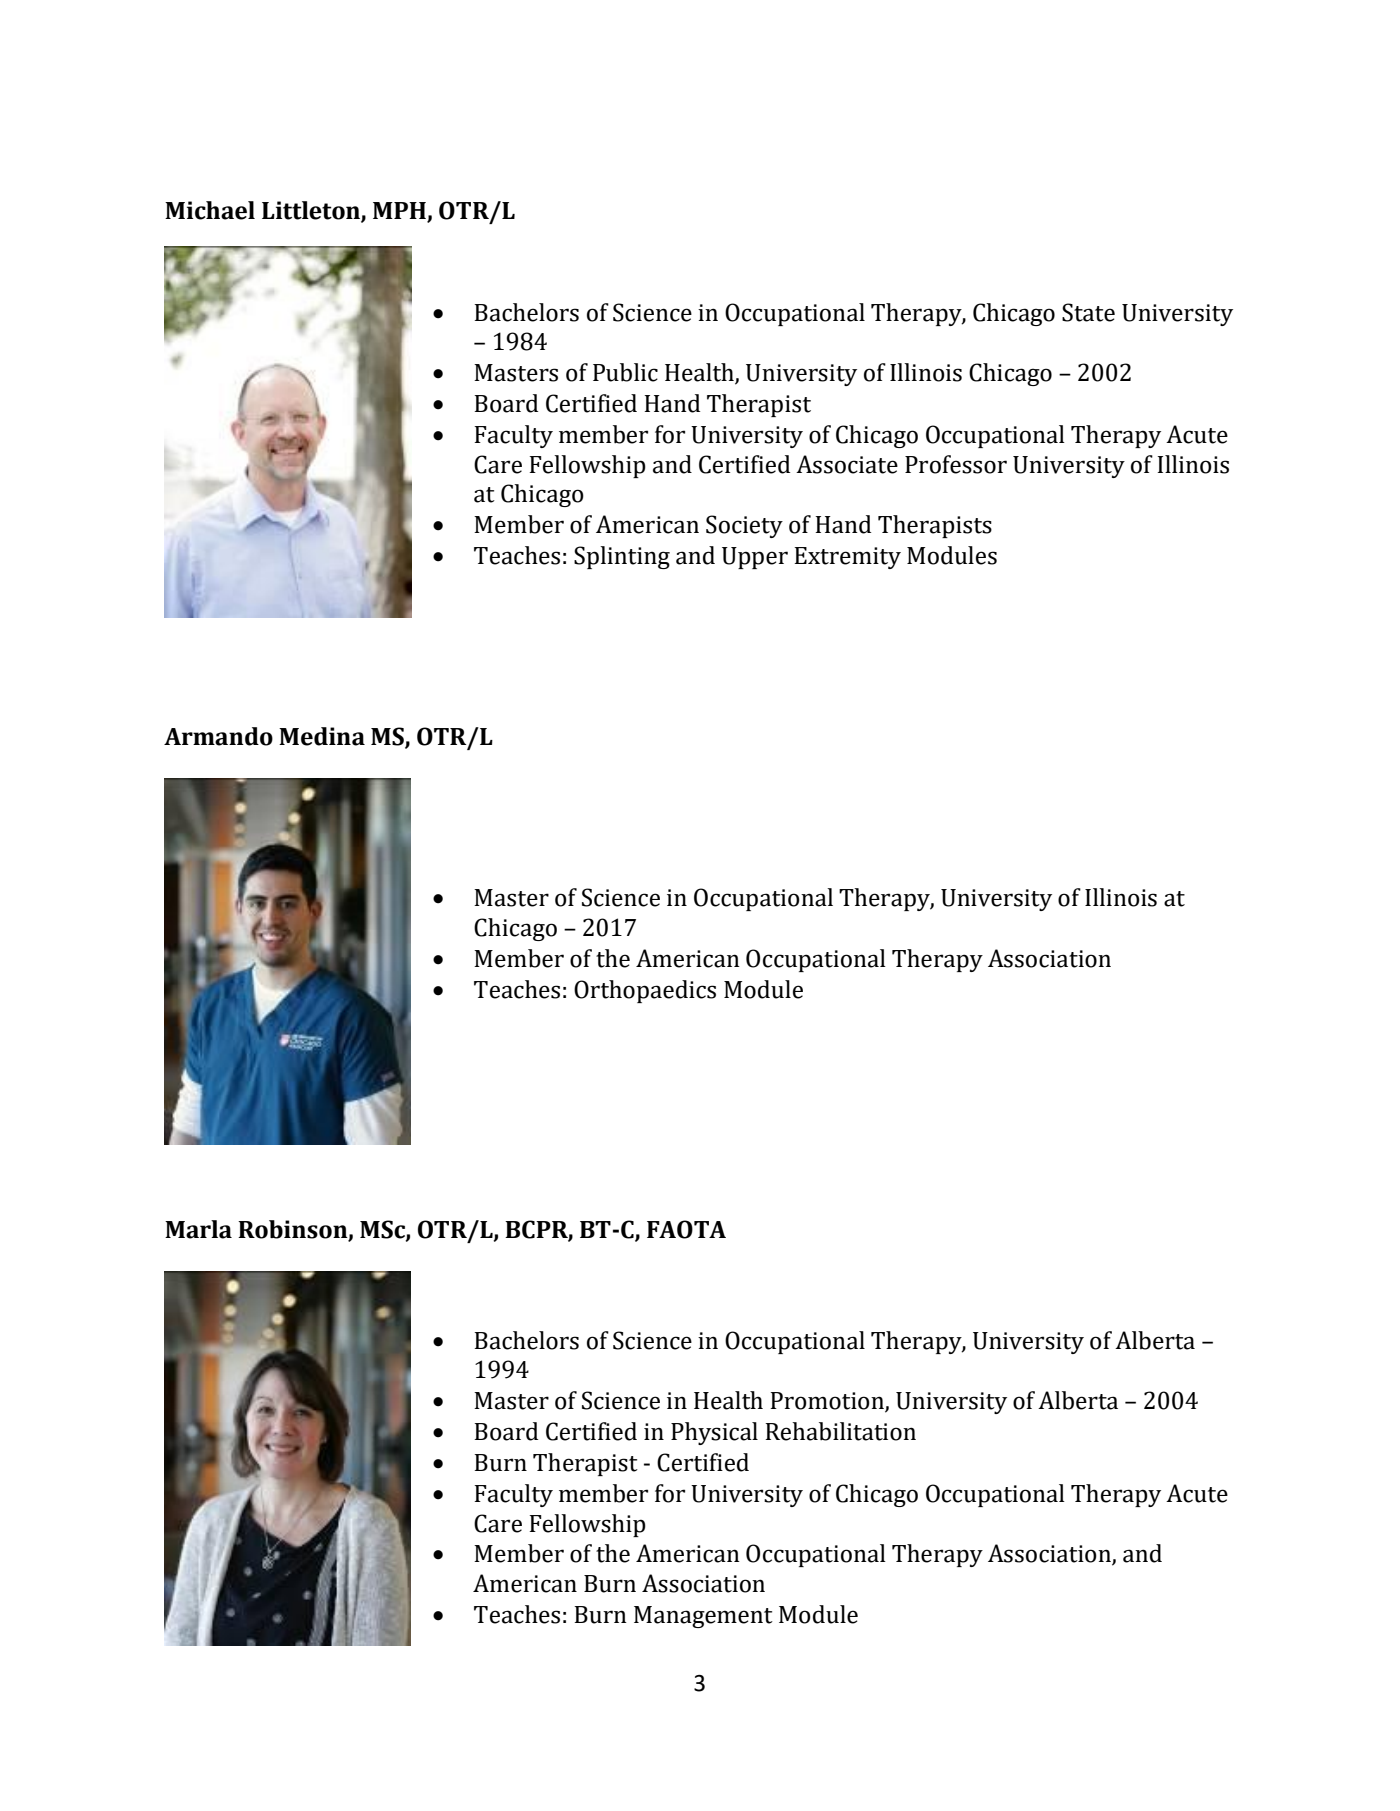  I want to click on State, so click(1088, 312).
